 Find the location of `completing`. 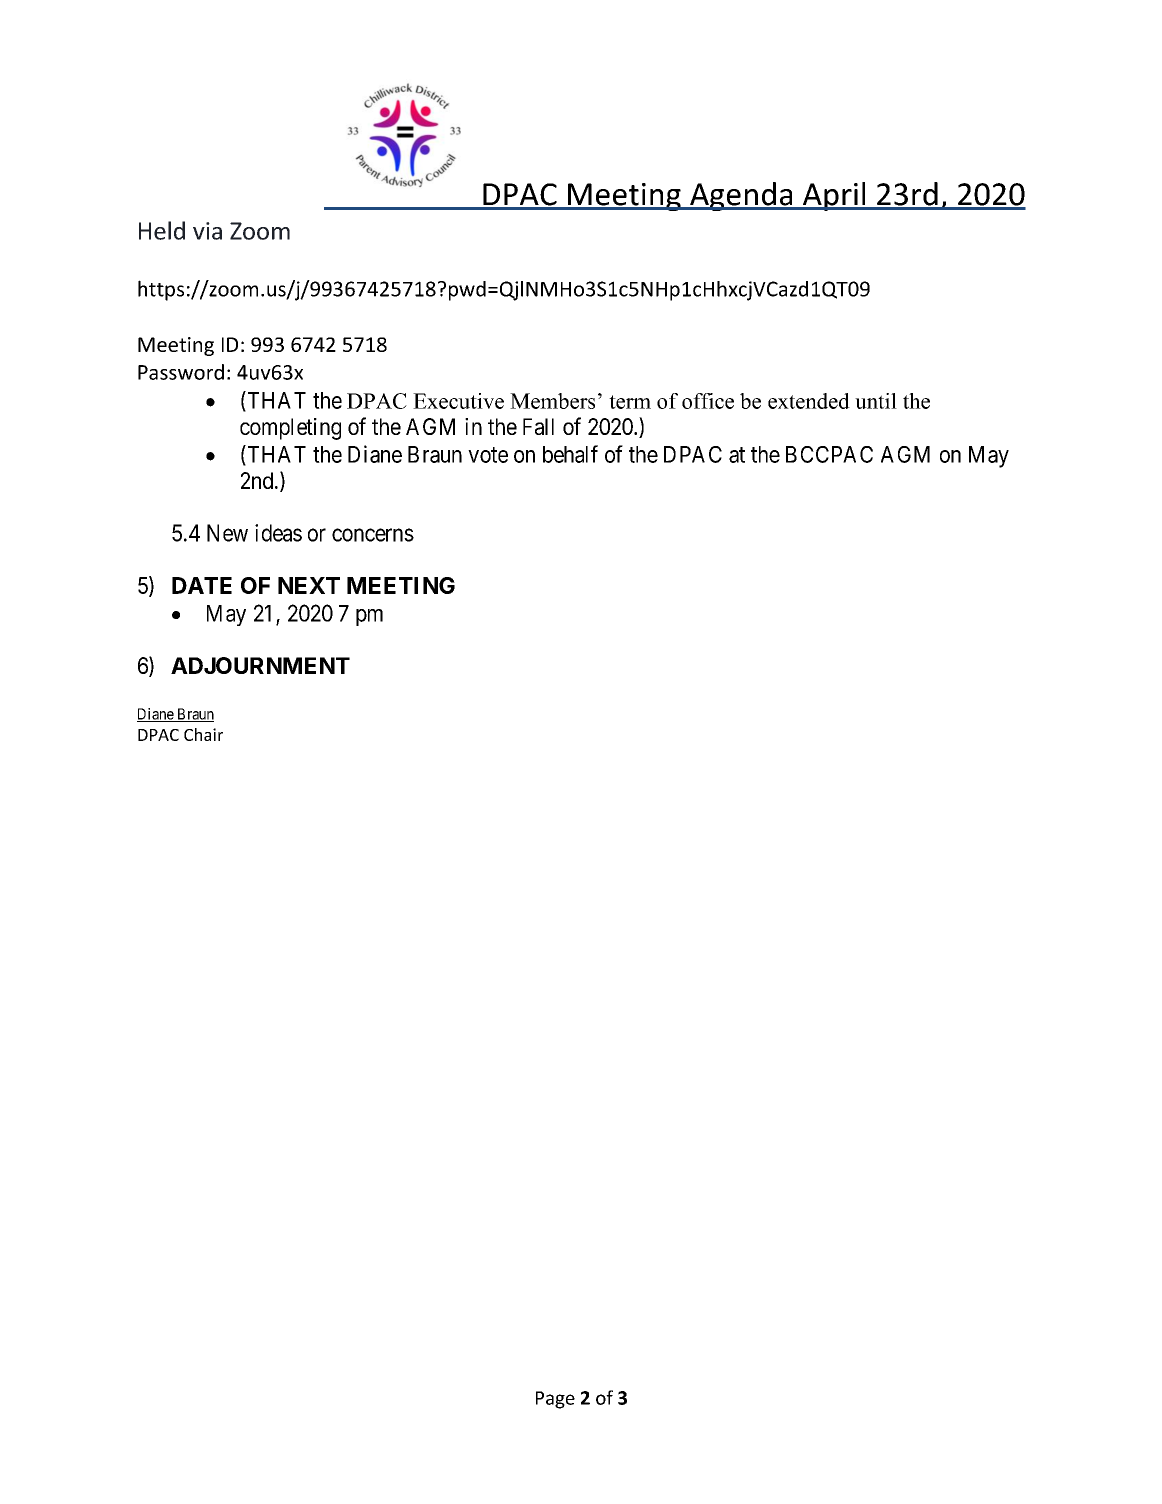

completing is located at coordinates (290, 429).
